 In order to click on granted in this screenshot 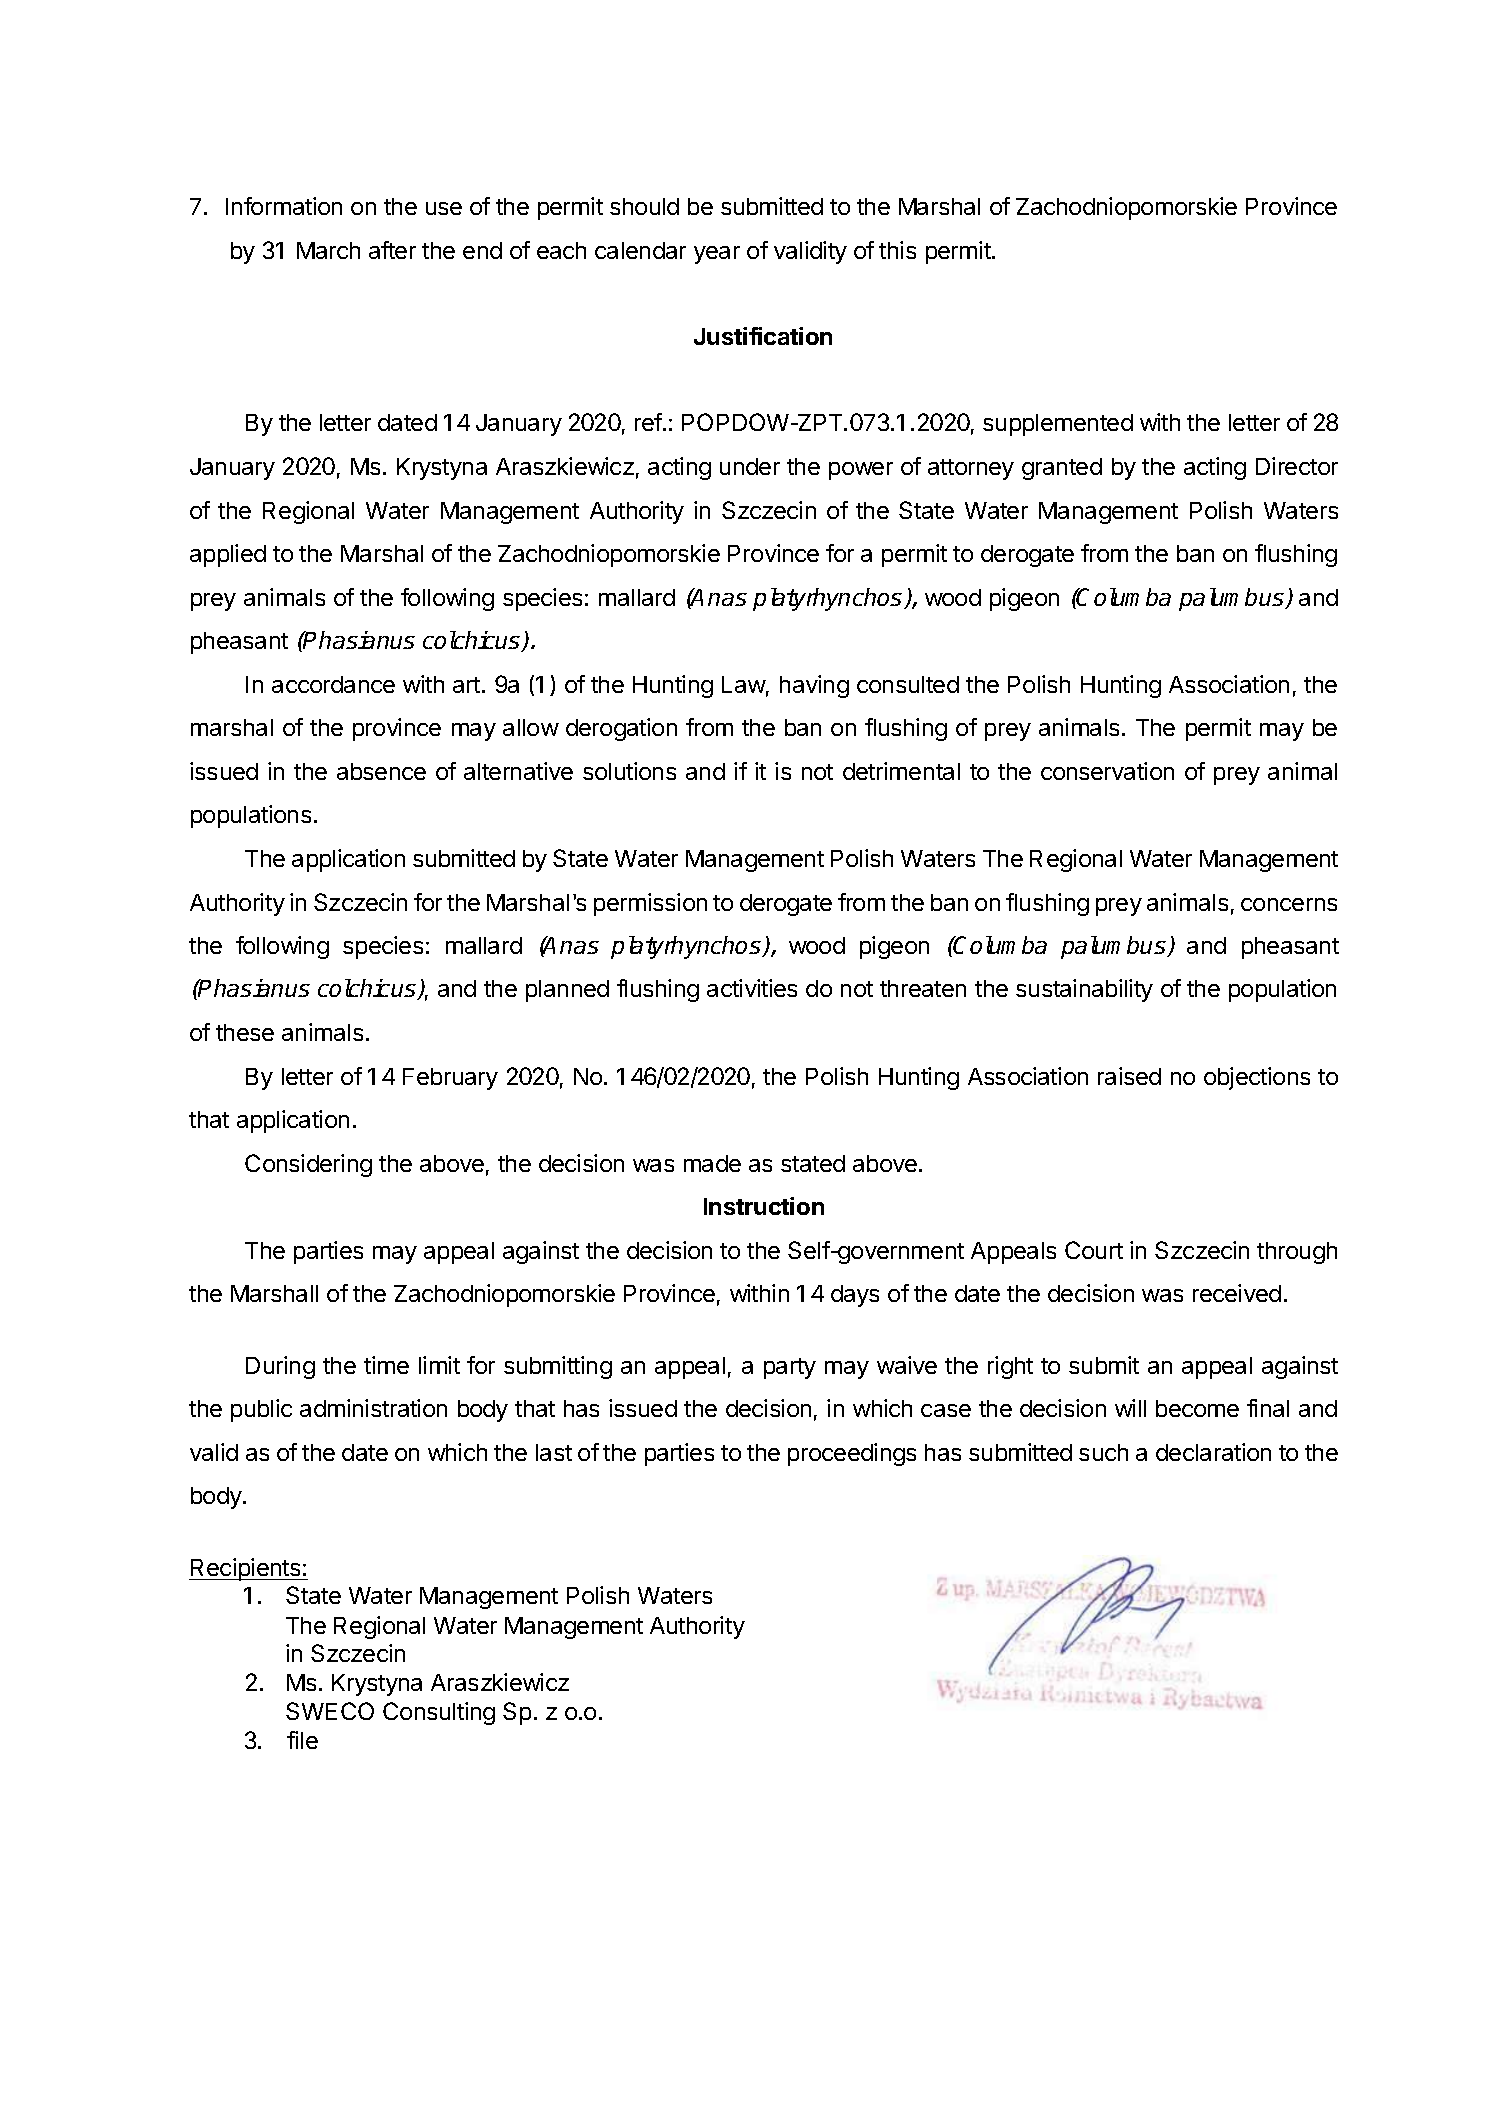, I will do `click(1062, 469)`.
